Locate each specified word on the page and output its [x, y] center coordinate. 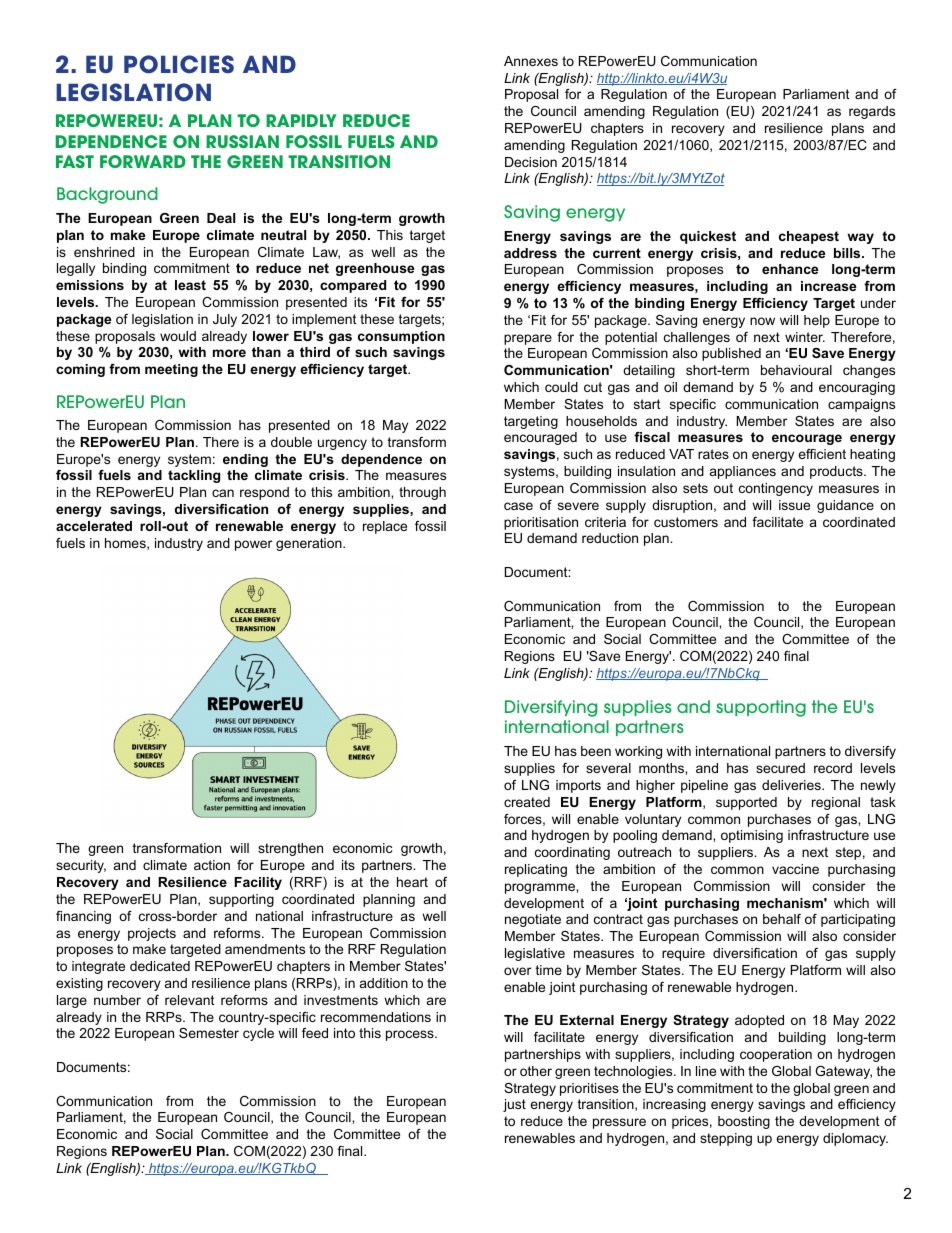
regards [872, 112]
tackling [194, 476]
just [514, 1105]
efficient [822, 454]
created [527, 802]
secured [780, 768]
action [212, 865]
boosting [744, 1122]
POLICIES [179, 64]
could [561, 387]
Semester [209, 1033]
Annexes [531, 61]
